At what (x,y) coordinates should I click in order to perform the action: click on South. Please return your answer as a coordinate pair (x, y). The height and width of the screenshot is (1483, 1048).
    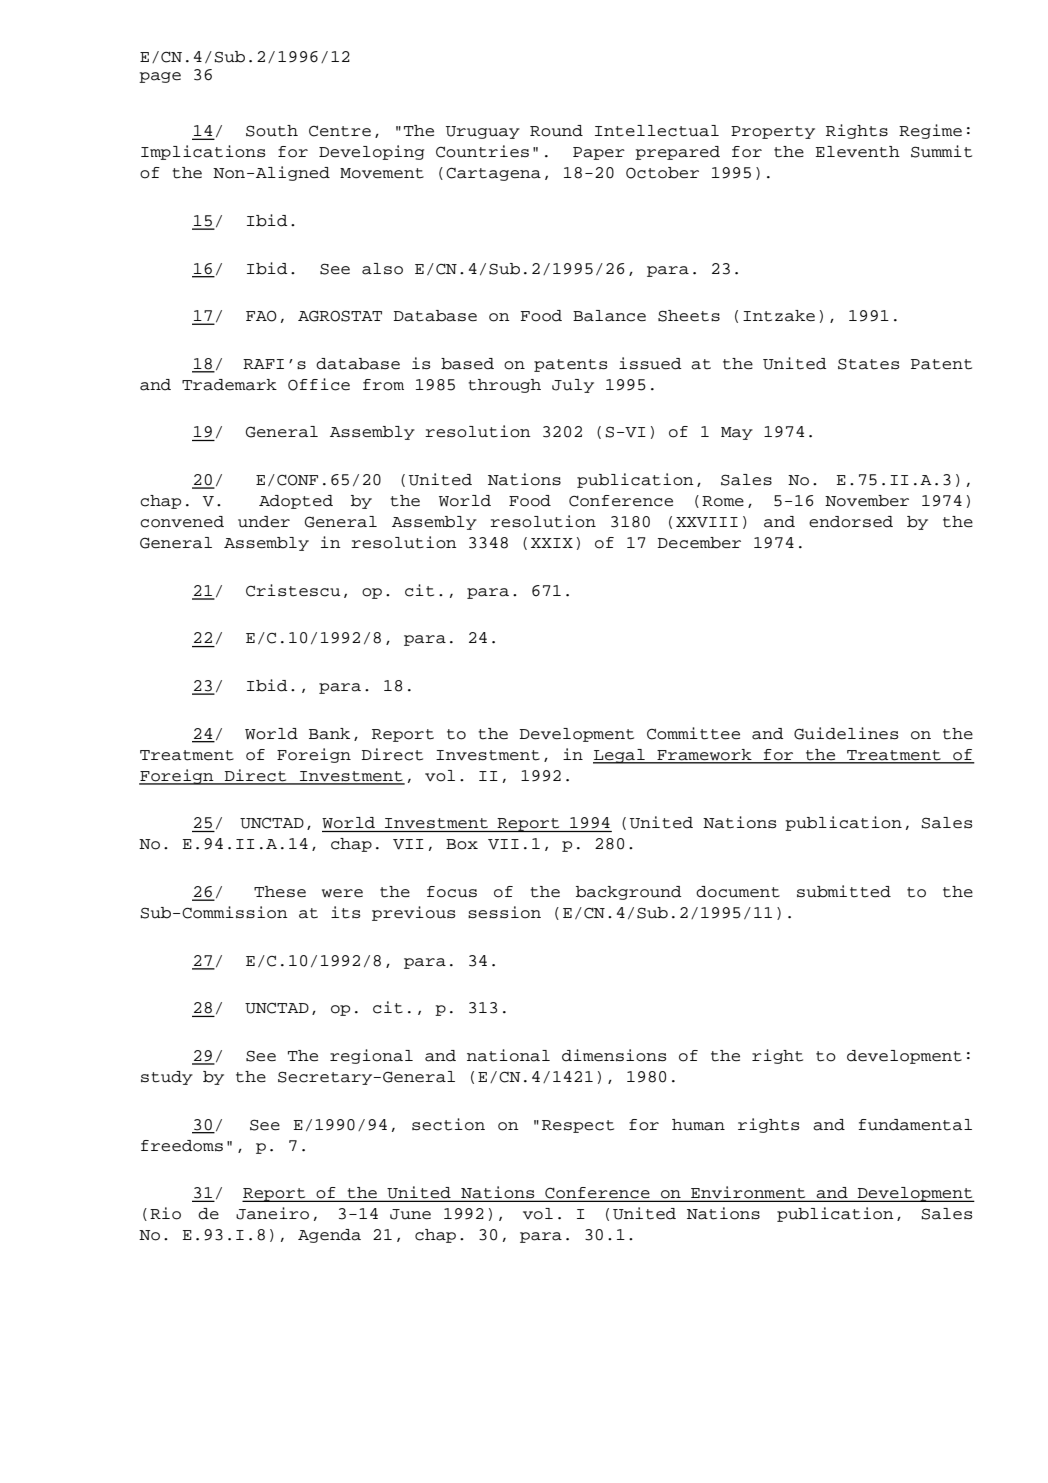
    Looking at the image, I should click on (272, 131).
